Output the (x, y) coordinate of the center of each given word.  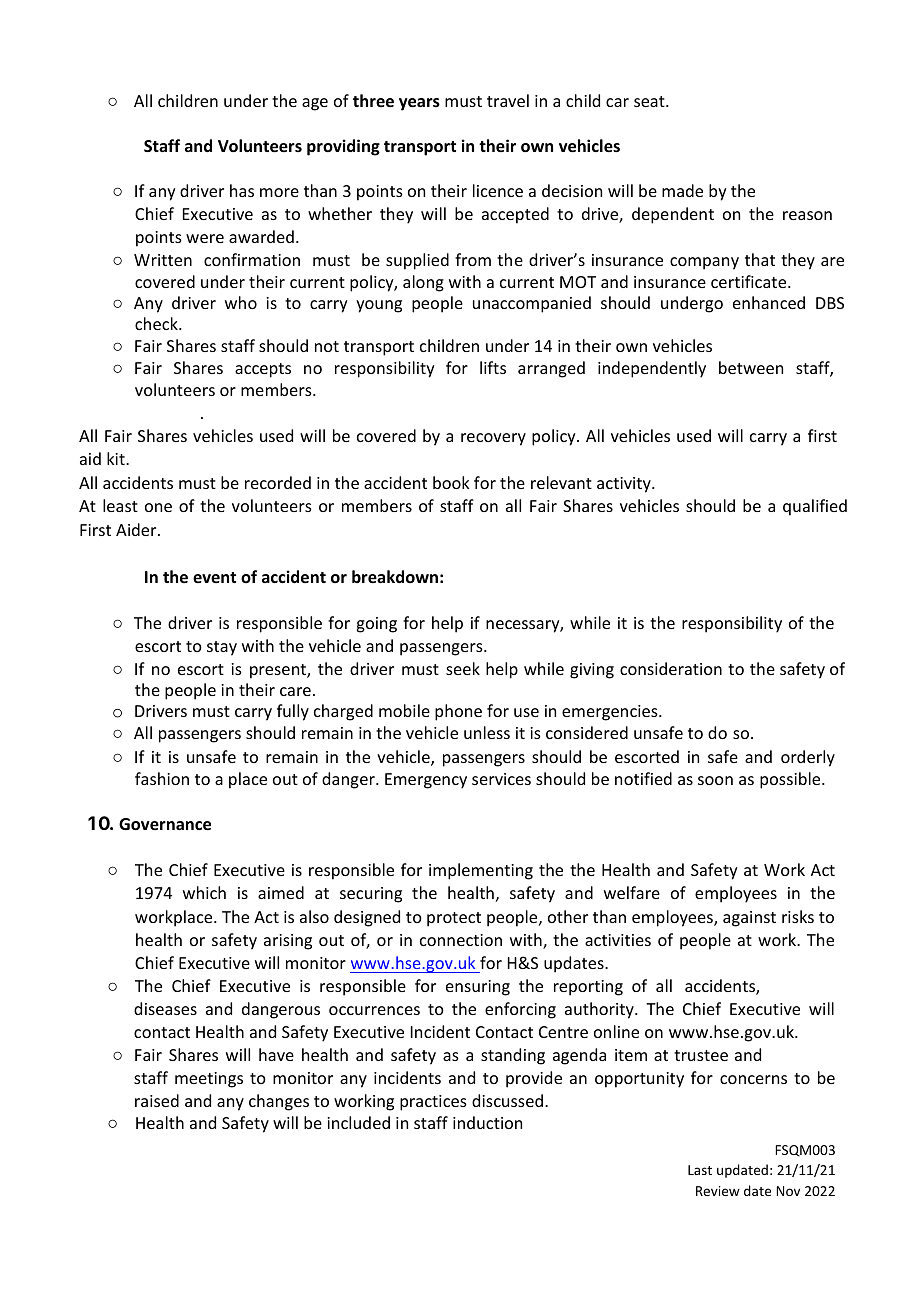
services (501, 779)
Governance (165, 824)
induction (487, 1122)
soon (715, 780)
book (451, 482)
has (242, 190)
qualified (815, 507)
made (682, 190)
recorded (278, 482)
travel (508, 100)
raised (157, 1100)
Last (700, 1170)
